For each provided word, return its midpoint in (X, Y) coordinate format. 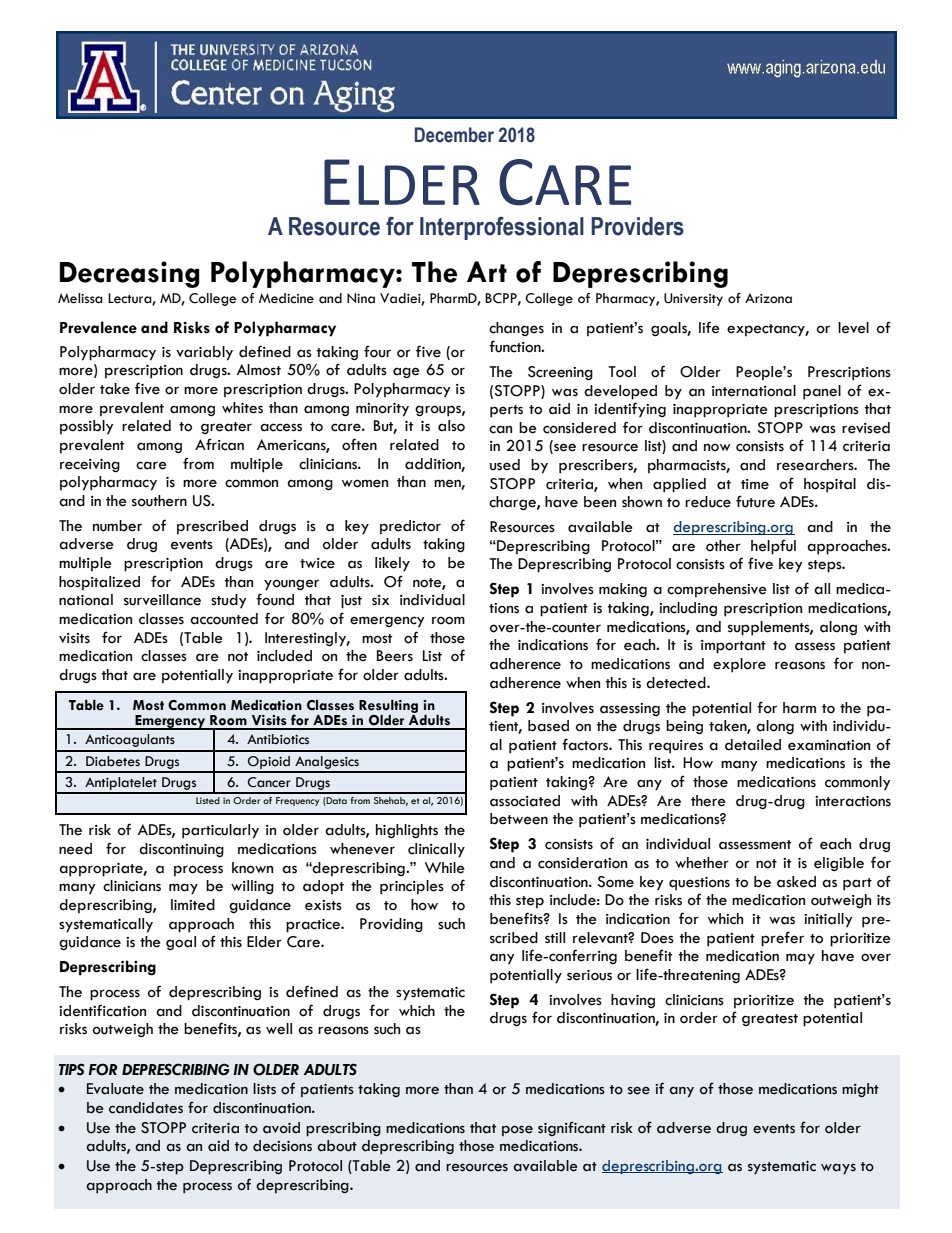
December (454, 135)
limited (193, 905)
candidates (146, 1108)
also (451, 426)
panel (822, 392)
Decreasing (130, 274)
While (445, 868)
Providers (637, 226)
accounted (224, 619)
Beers (395, 656)
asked (796, 882)
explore (739, 665)
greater (226, 428)
